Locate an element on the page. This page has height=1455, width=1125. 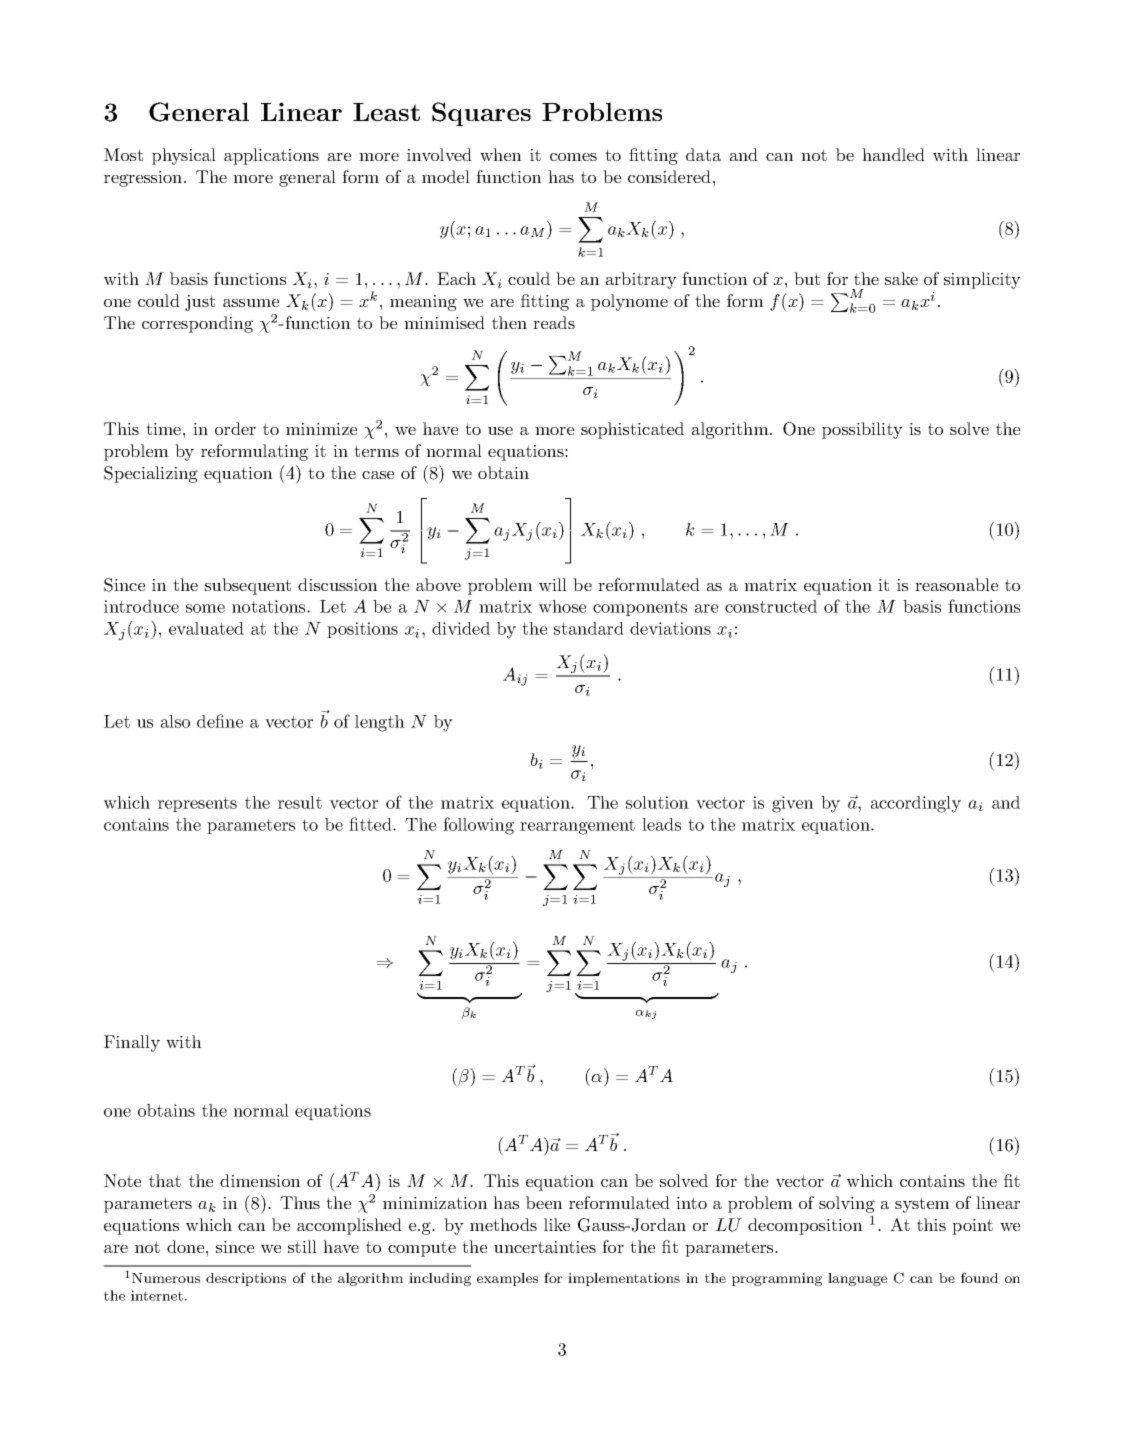
use is located at coordinates (500, 431).
